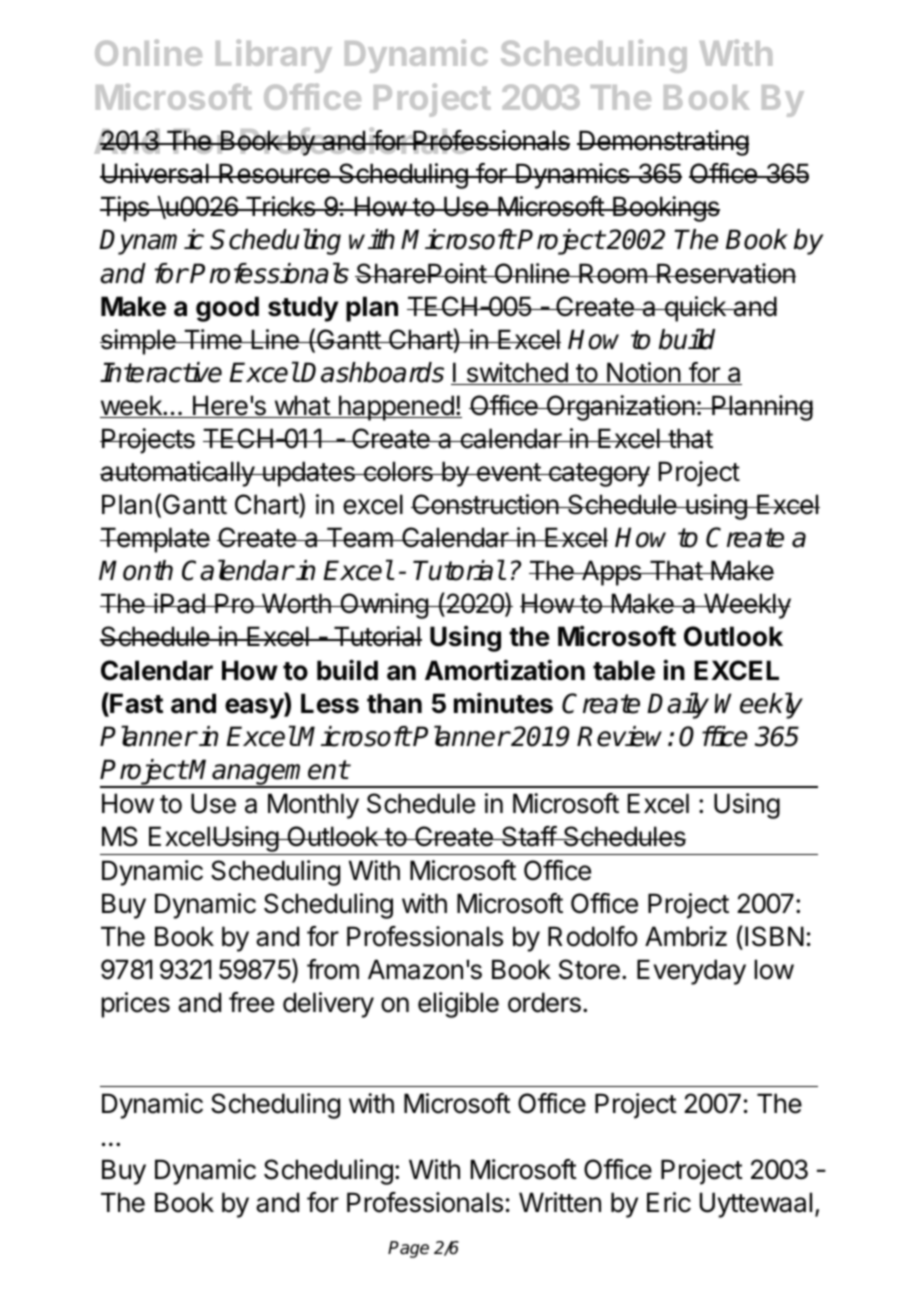 This document has height=1311, width=924. I want to click on Notion, so click(643, 373).
